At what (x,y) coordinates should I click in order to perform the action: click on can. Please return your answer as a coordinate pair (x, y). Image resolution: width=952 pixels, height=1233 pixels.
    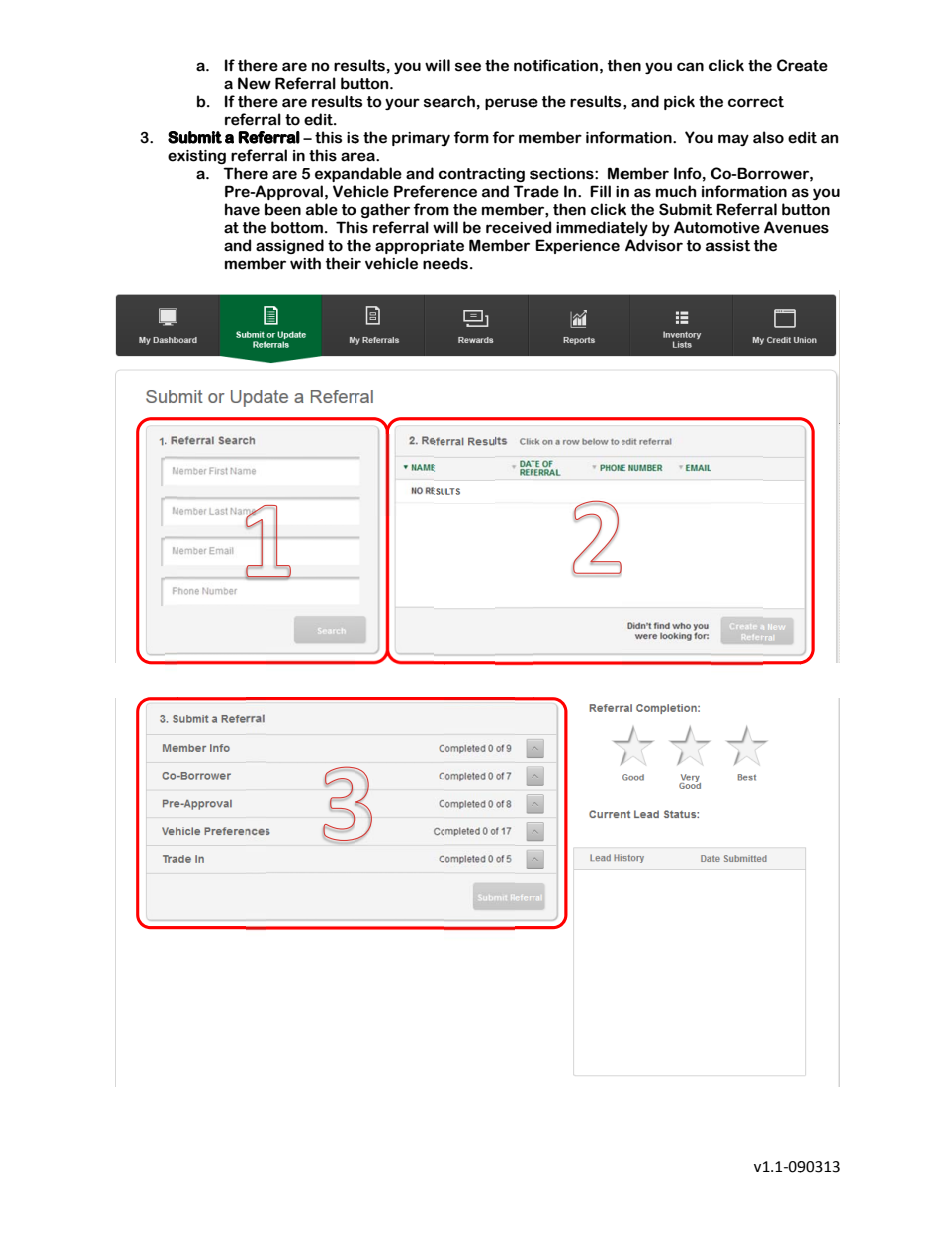
    Looking at the image, I should click on (690, 67).
